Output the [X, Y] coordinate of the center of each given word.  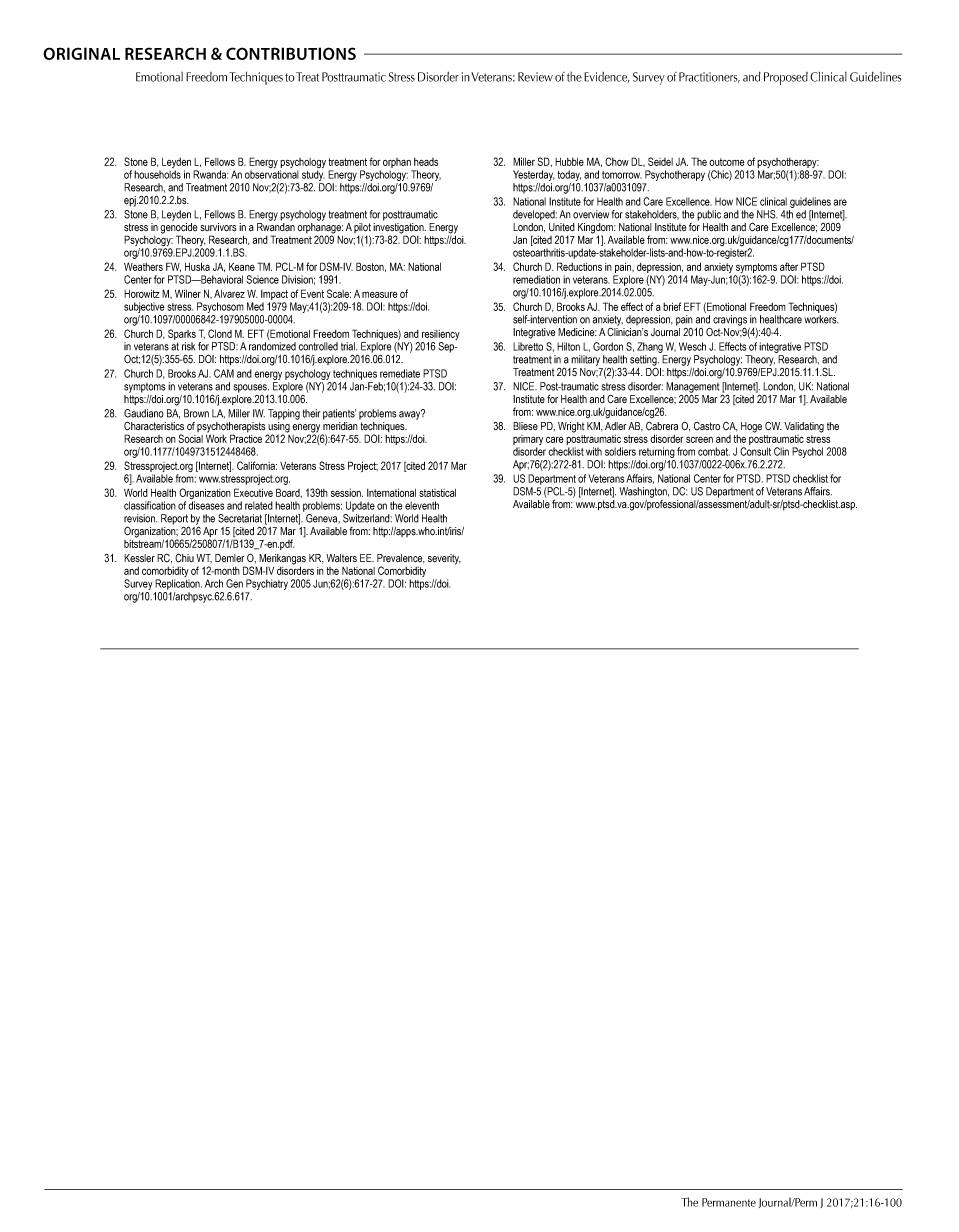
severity [444, 559]
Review [535, 77]
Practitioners [709, 77]
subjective [144, 307]
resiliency [441, 335]
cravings [730, 321]
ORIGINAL [81, 53]
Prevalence [401, 559]
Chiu [184, 558]
